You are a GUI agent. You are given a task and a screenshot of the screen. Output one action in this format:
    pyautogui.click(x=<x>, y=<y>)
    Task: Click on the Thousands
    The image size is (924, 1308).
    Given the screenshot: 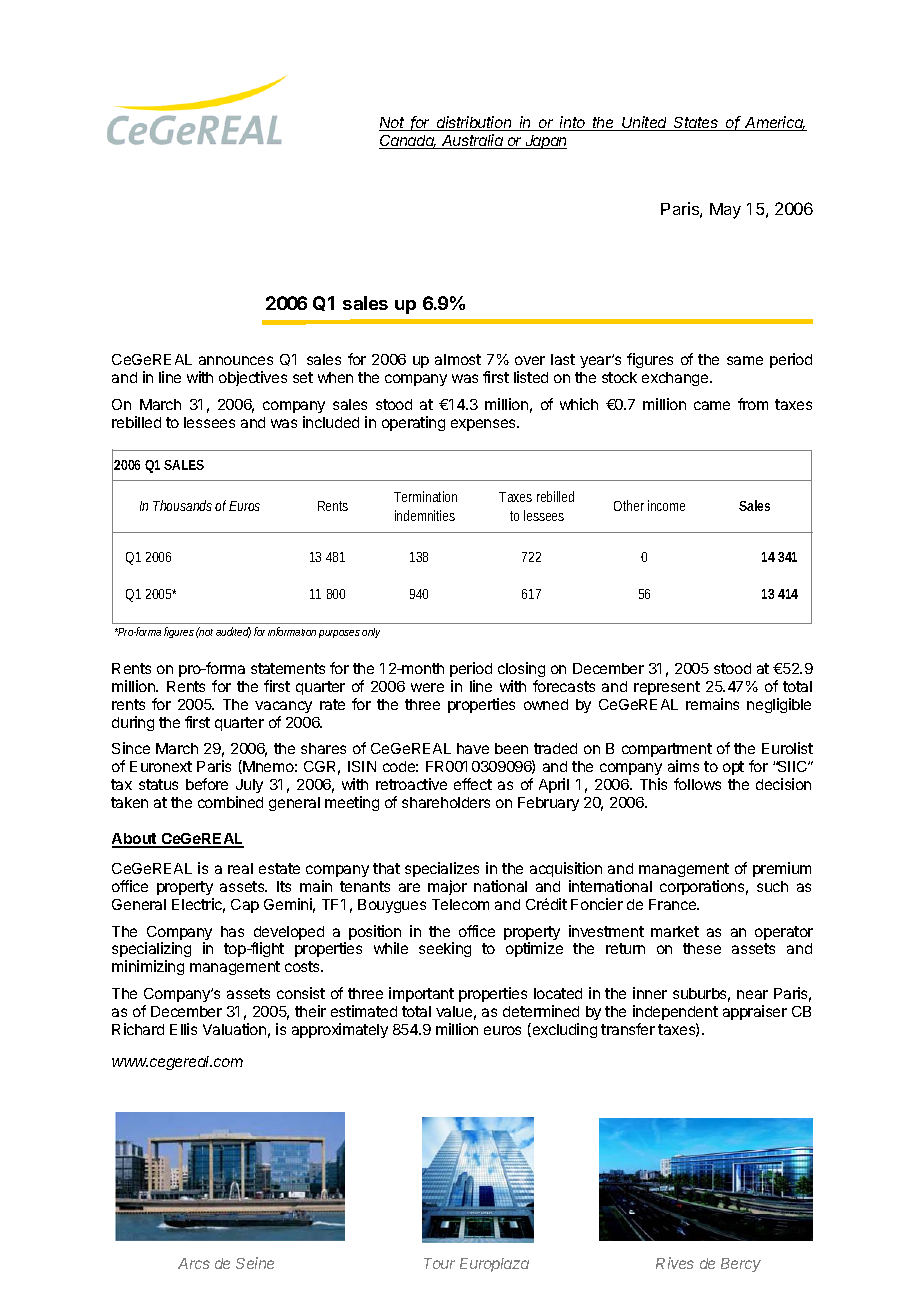 What is the action you would take?
    pyautogui.click(x=184, y=505)
